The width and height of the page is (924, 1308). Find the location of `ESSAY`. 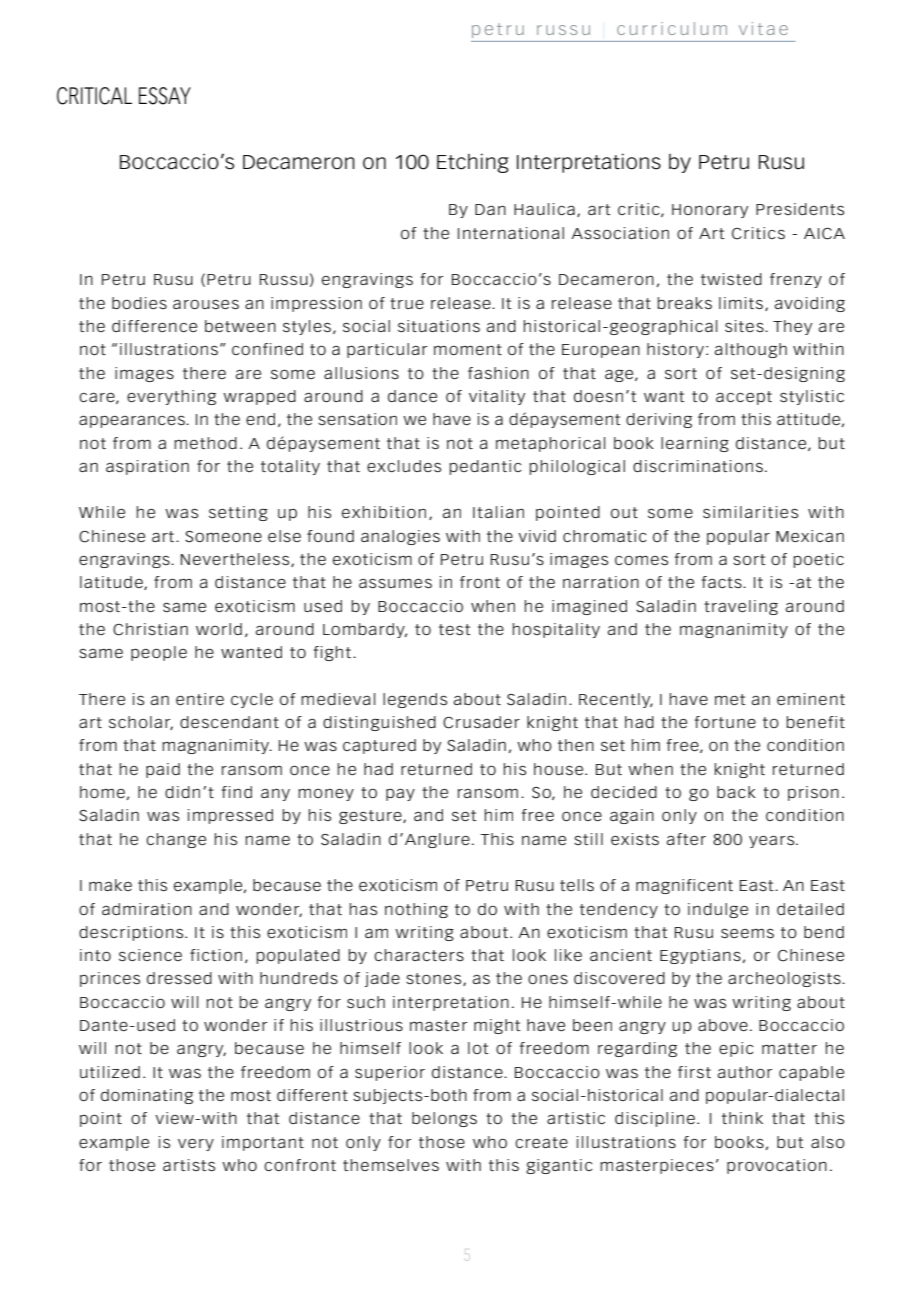

ESSAY is located at coordinates (165, 96).
